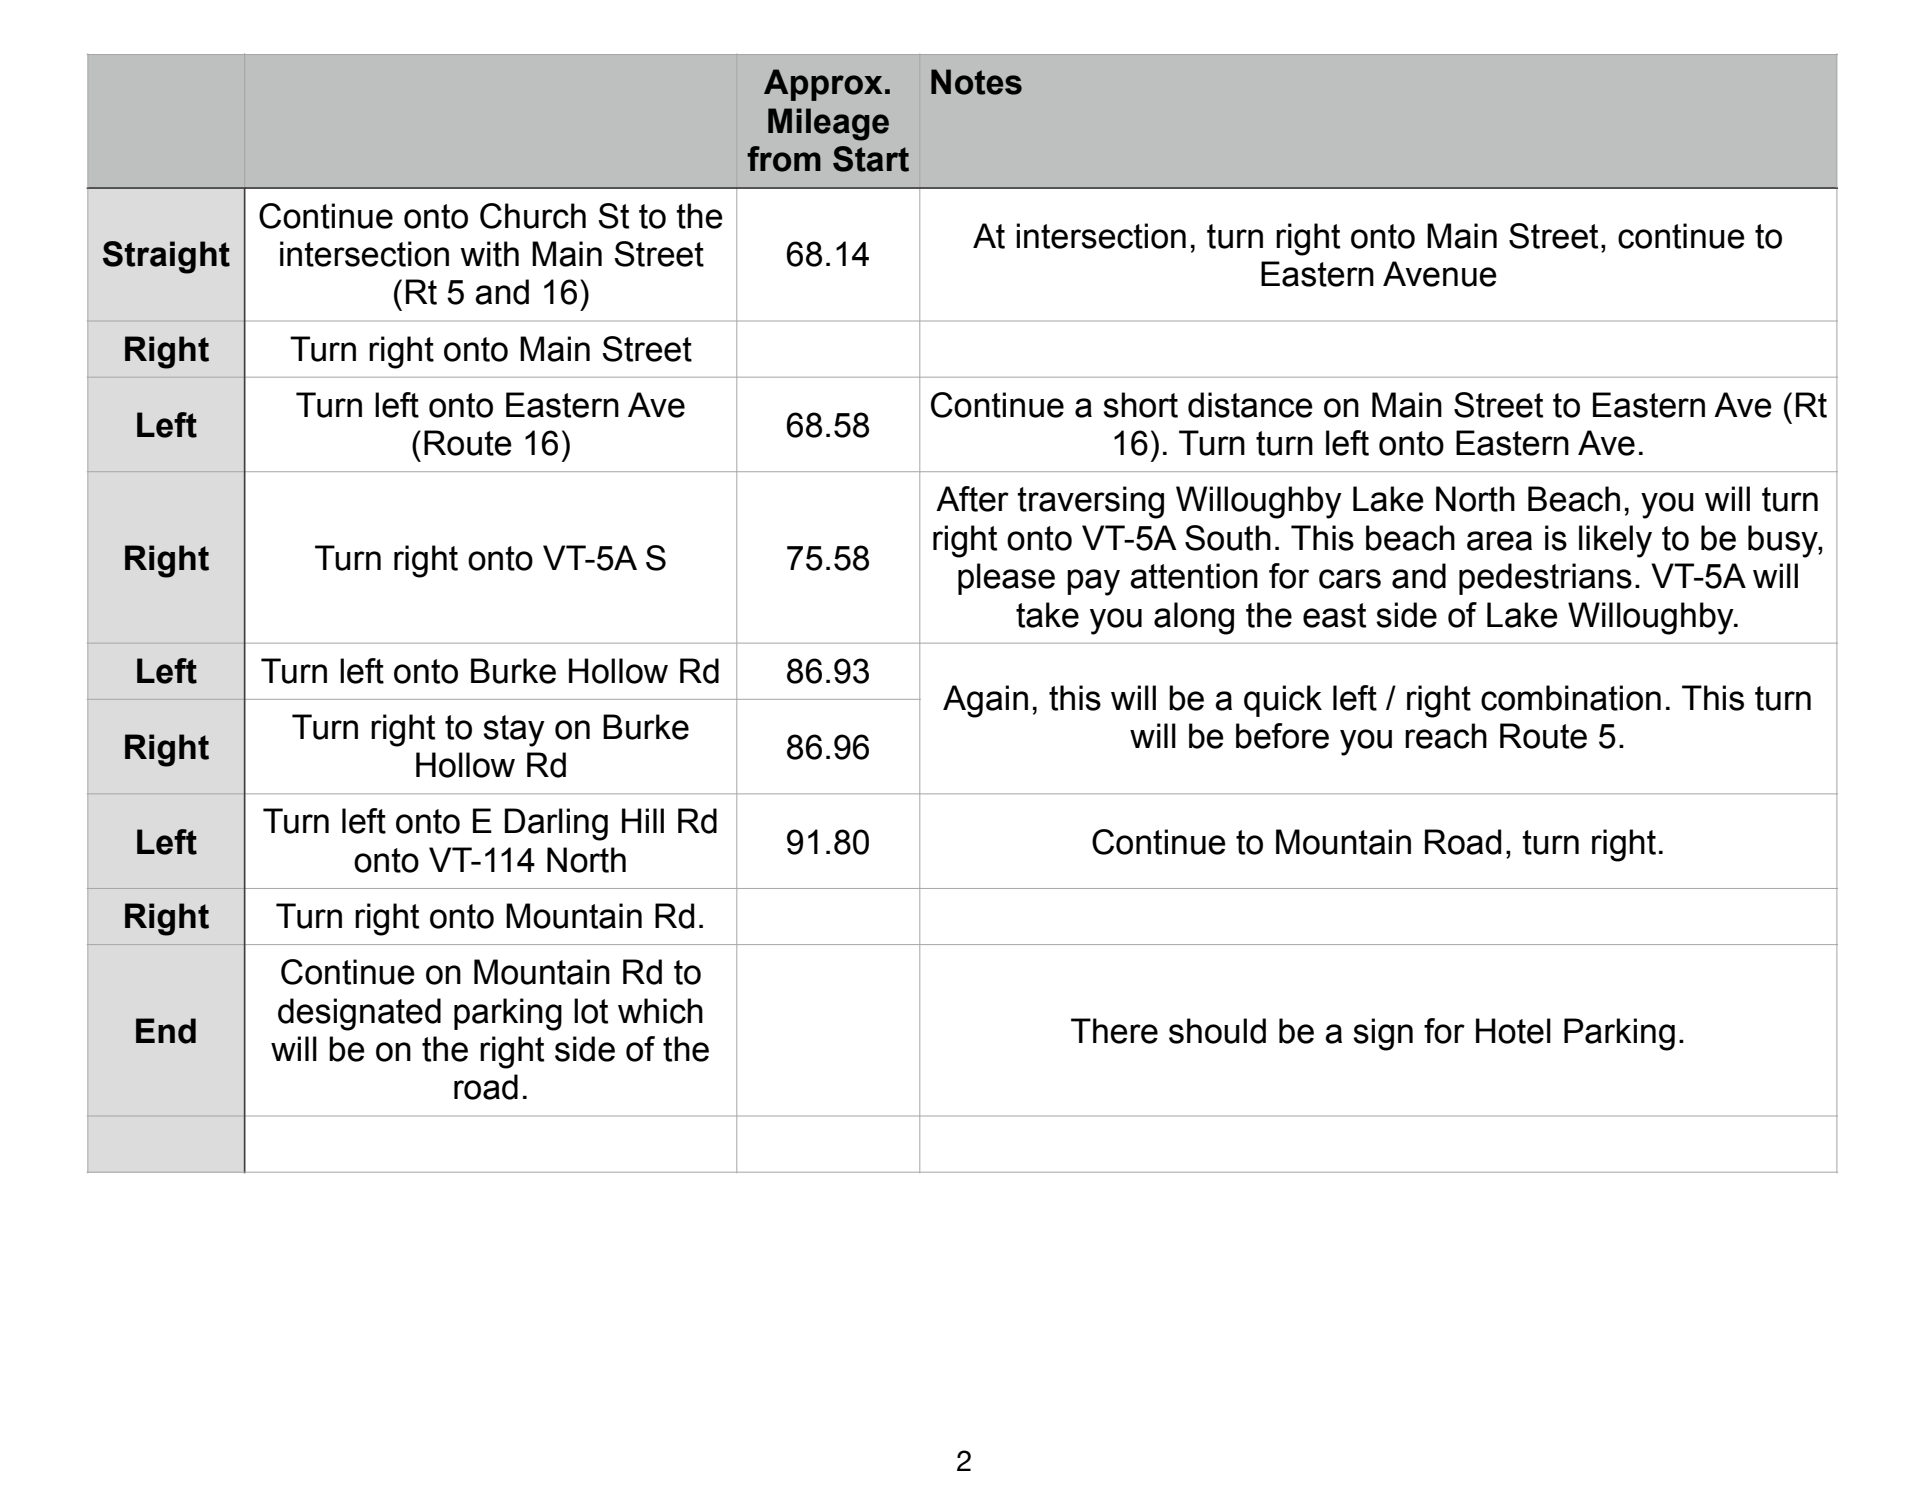 This screenshot has width=1932, height=1493. Describe the element at coordinates (166, 1031) in the screenshot. I see `End` at that location.
